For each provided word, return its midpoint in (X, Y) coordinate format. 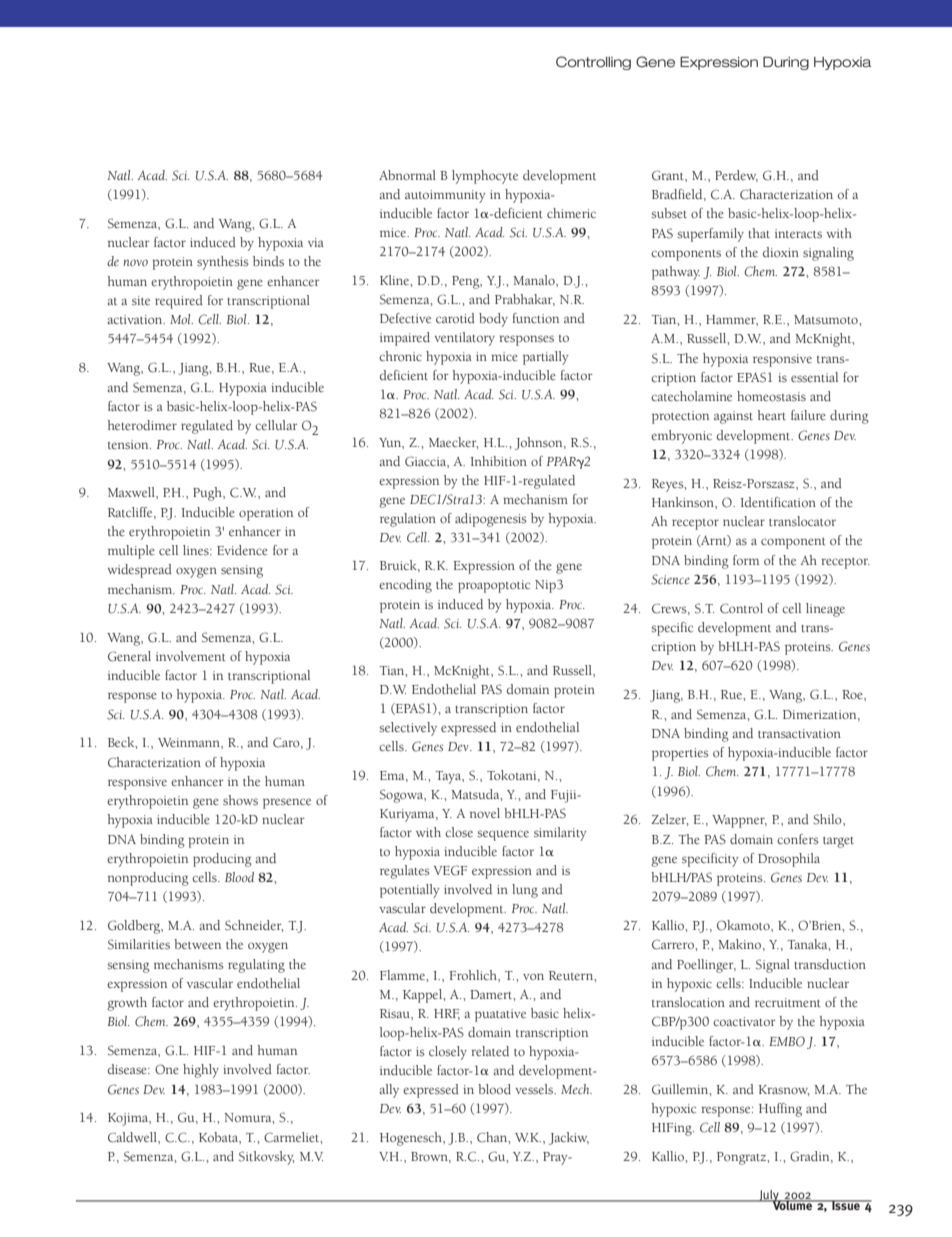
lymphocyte (485, 177)
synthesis (223, 263)
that (759, 233)
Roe (853, 694)
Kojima (129, 1119)
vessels (535, 1089)
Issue (846, 1205)
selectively (408, 729)
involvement (191, 656)
